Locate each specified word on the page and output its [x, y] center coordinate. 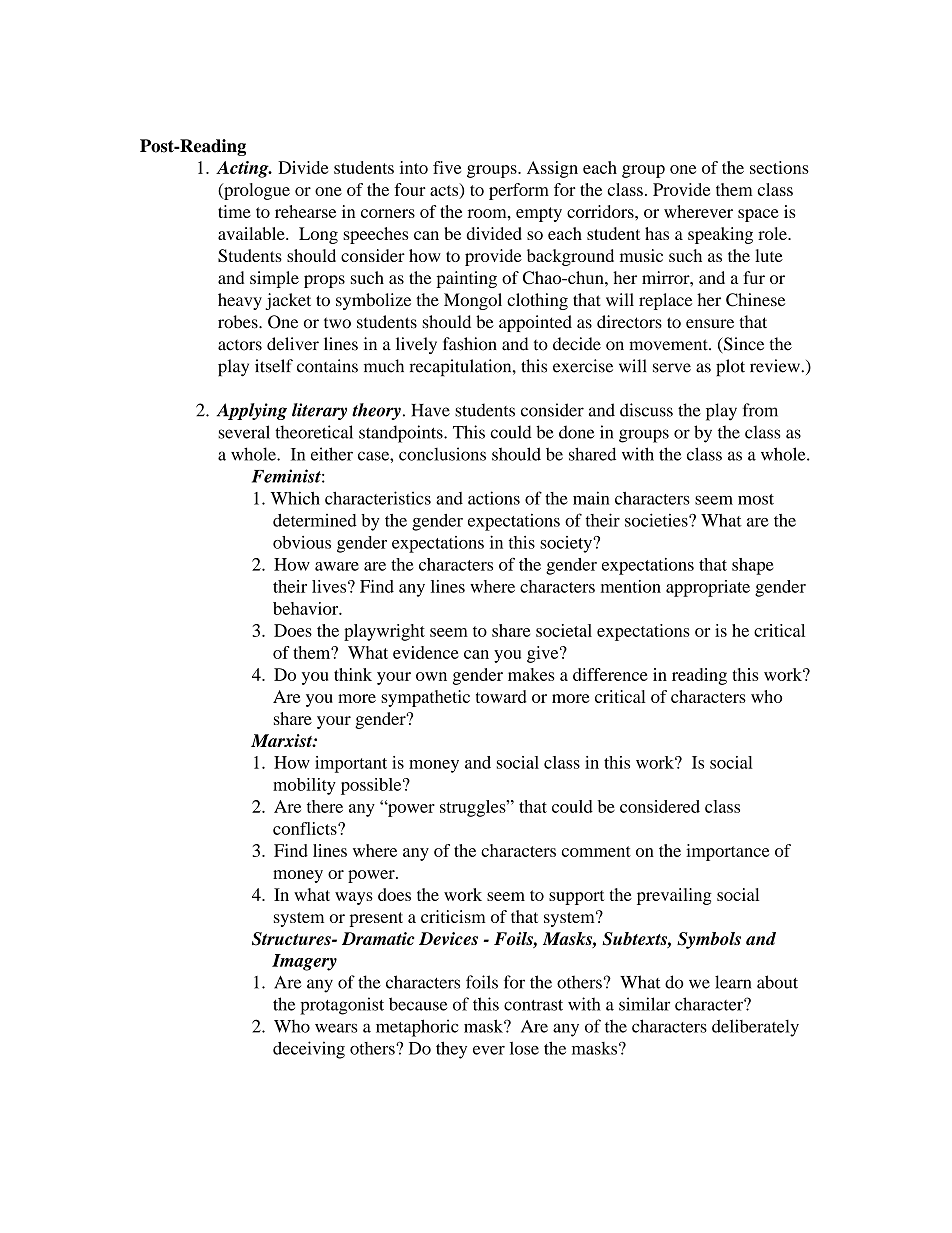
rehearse [305, 211]
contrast [533, 1005]
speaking [720, 235]
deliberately [755, 1028]
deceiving [309, 1050]
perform [519, 191]
